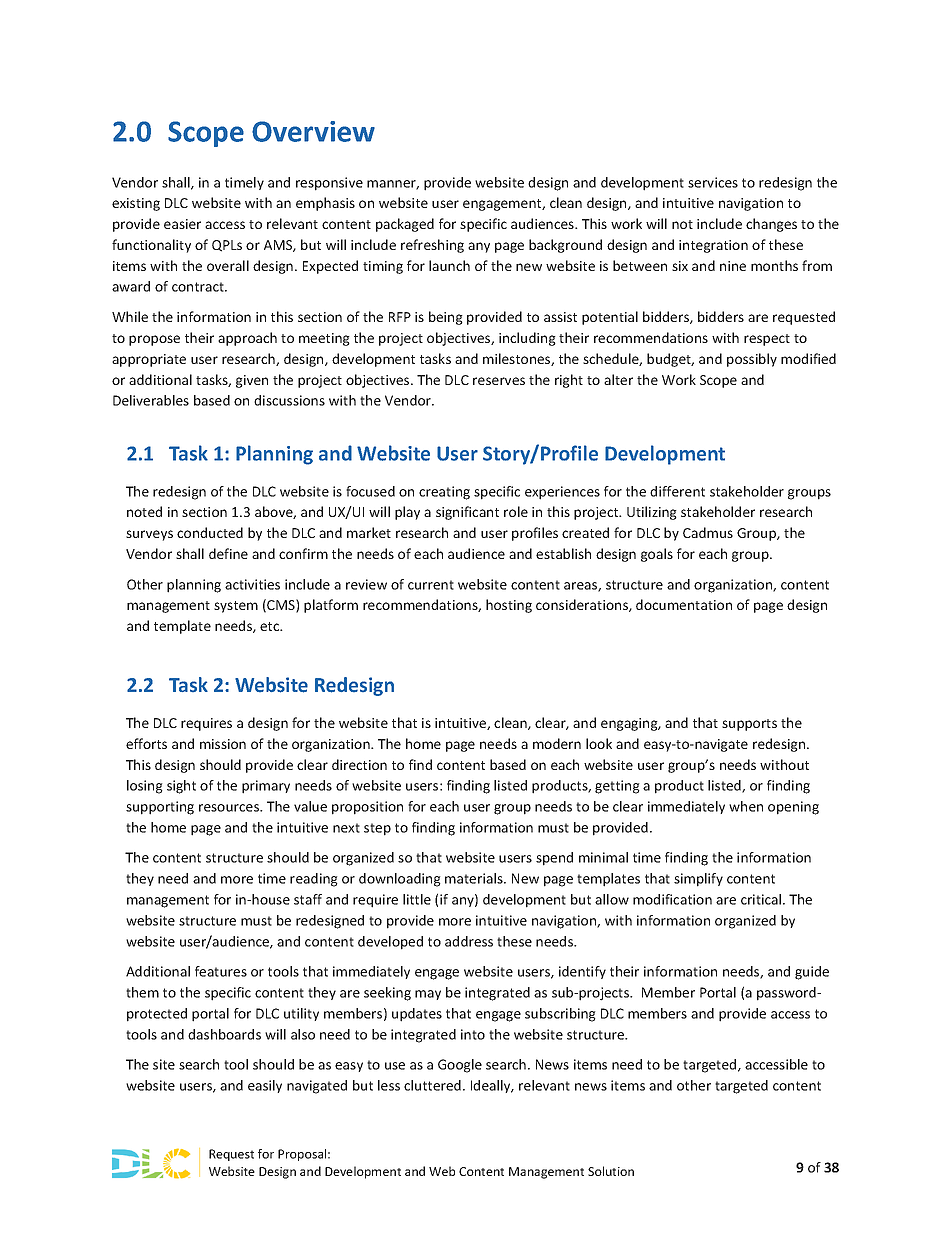 Image resolution: width=952 pixels, height=1233 pixels. I want to click on packaged, so click(405, 225).
